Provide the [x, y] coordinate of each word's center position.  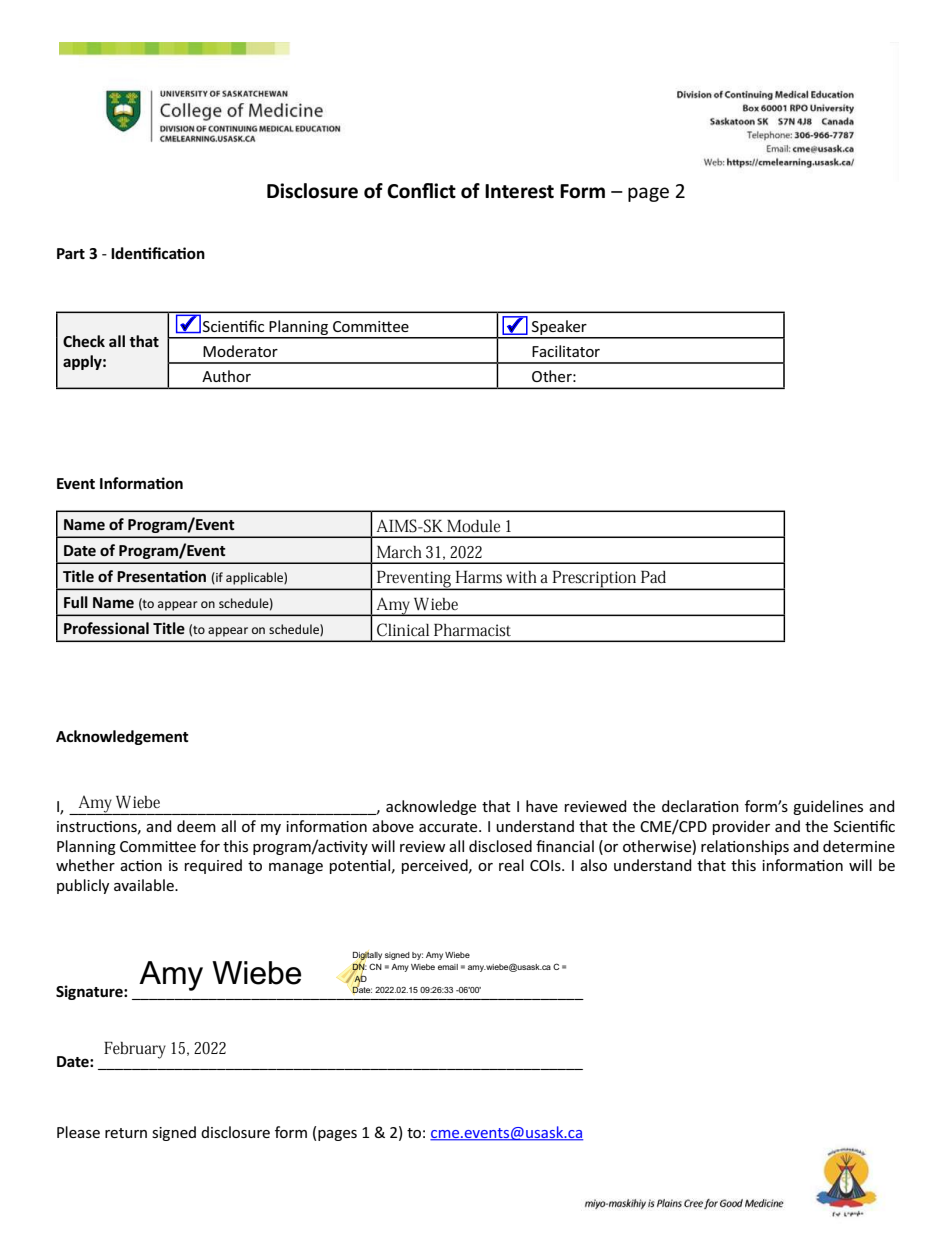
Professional [106, 628]
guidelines [828, 807]
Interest [519, 191]
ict [445, 191]
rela [714, 846]
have [542, 806]
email [448, 967]
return [126, 1133]
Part [71, 253]
